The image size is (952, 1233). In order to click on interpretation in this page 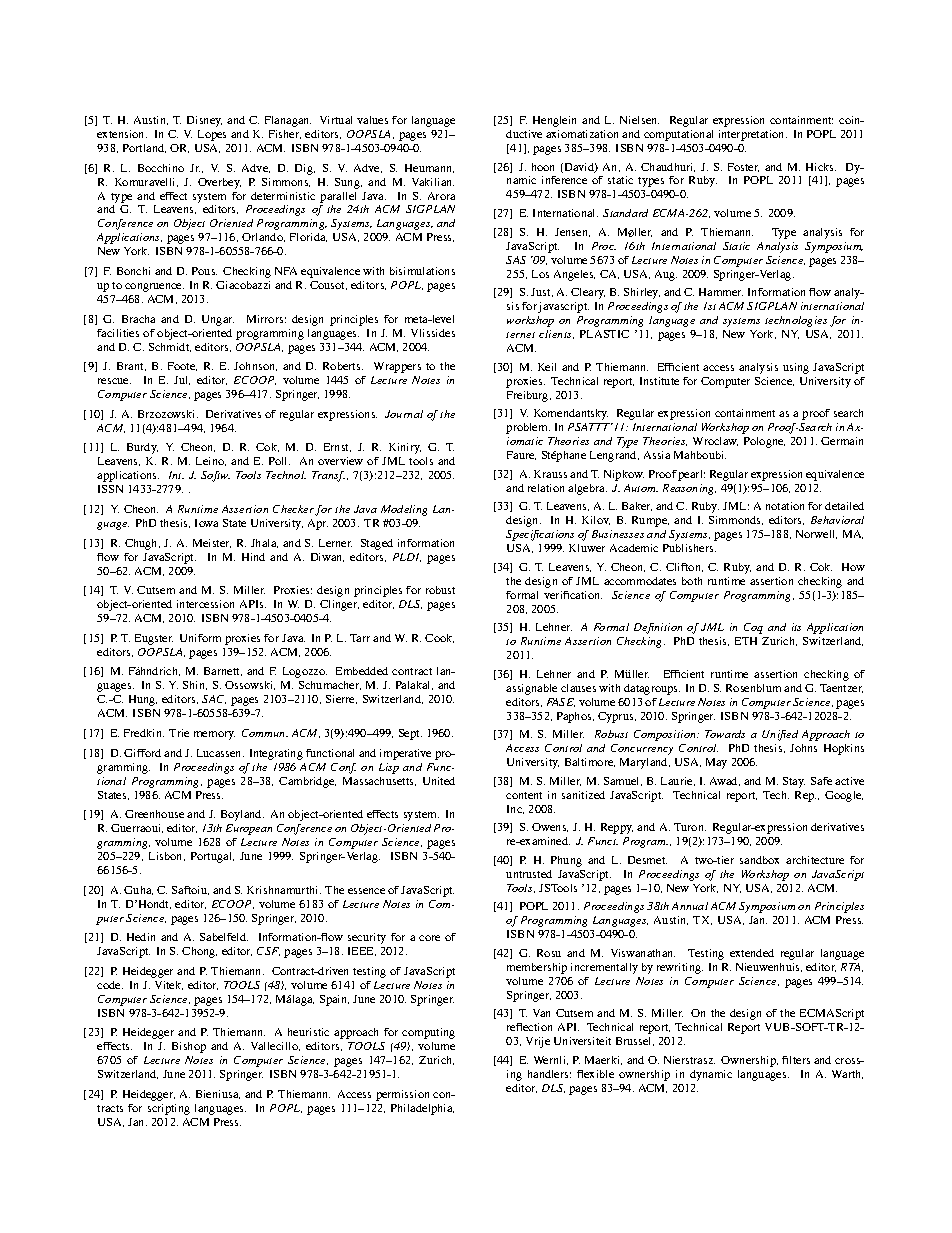, I will do `click(753, 135)`.
